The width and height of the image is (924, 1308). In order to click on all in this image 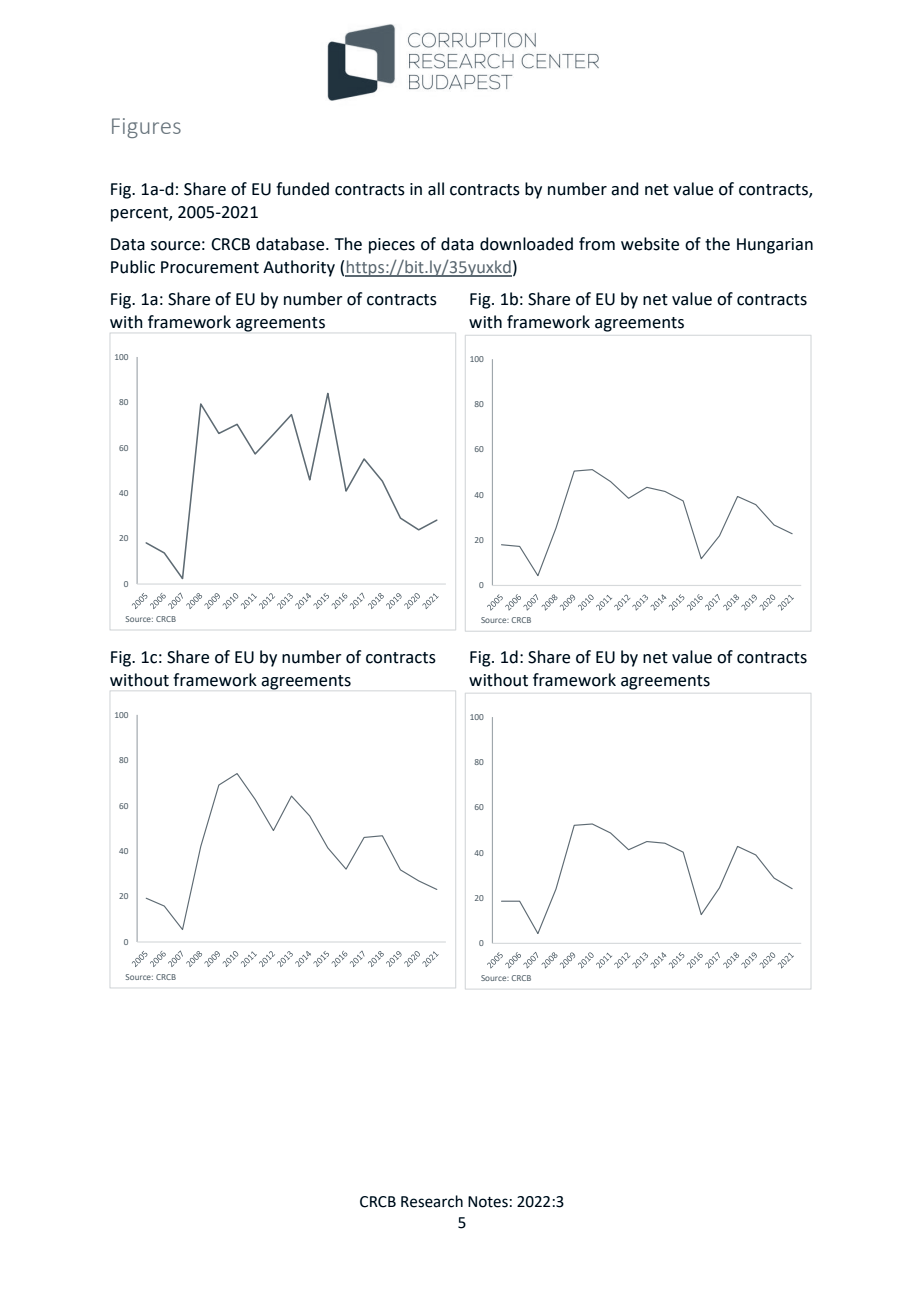, I will do `click(436, 189)`.
